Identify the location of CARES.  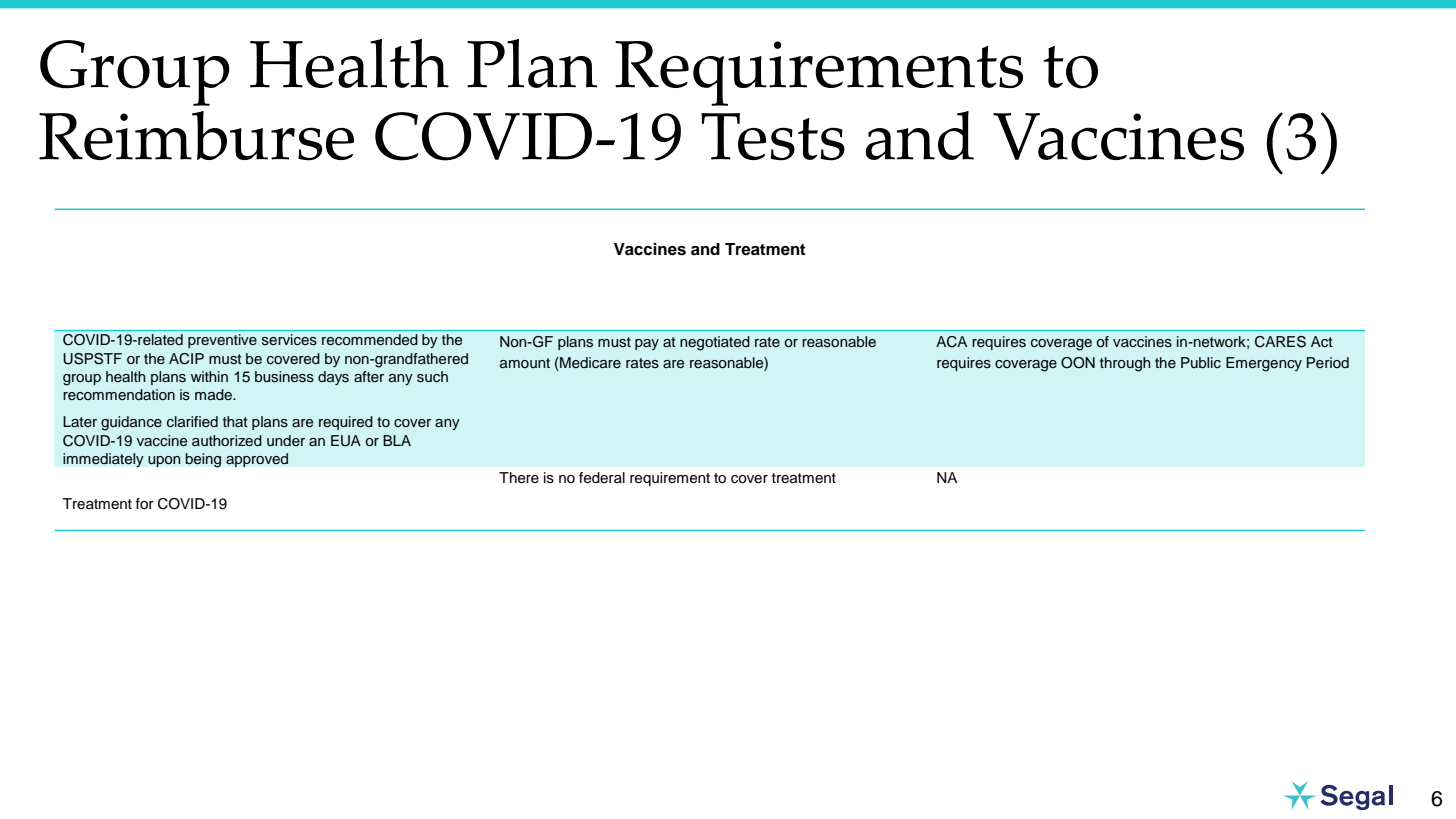
(1280, 342).
